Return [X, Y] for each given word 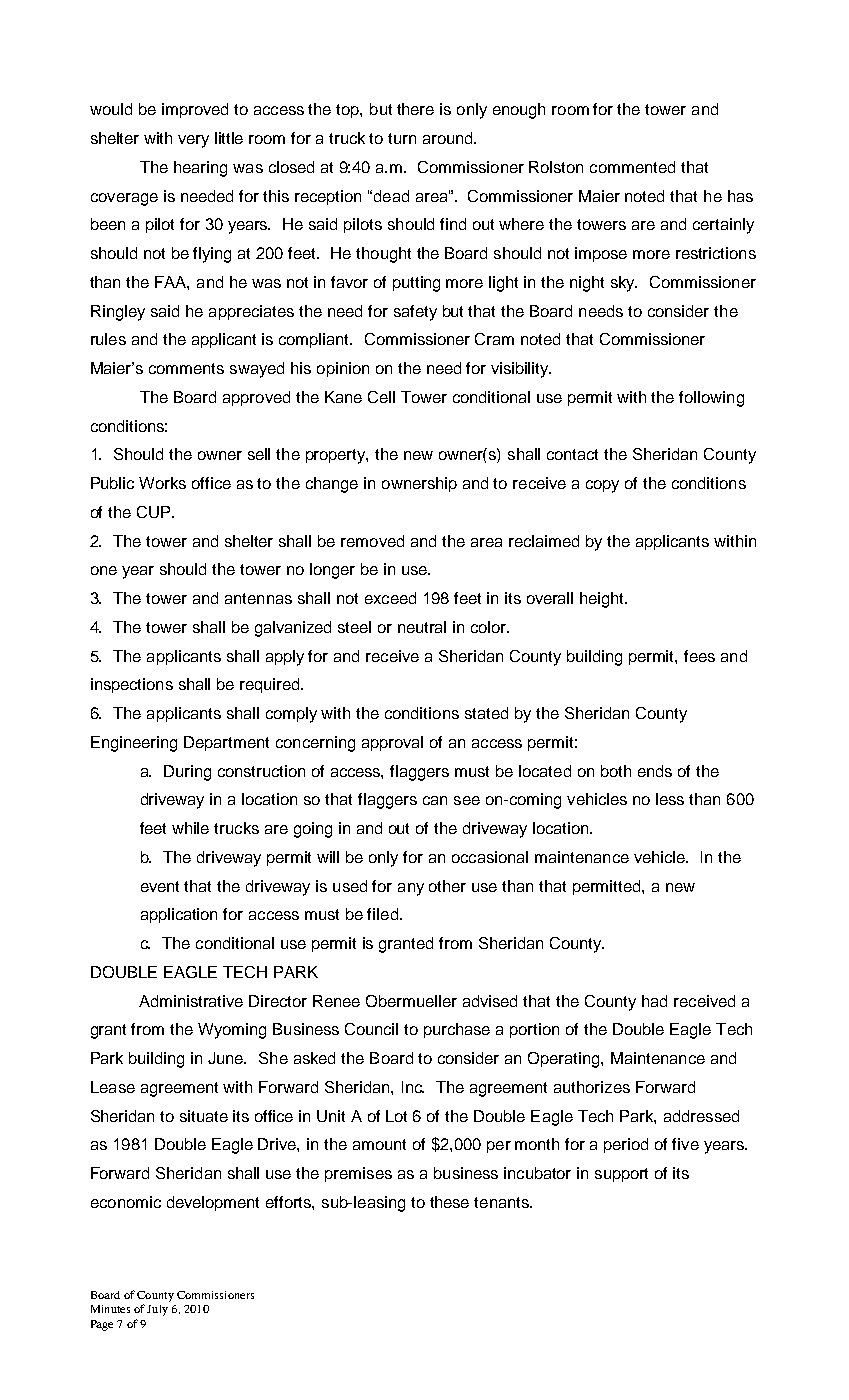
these [449, 1202]
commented [632, 167]
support [621, 1175]
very [193, 141]
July [157, 1310]
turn [402, 138]
